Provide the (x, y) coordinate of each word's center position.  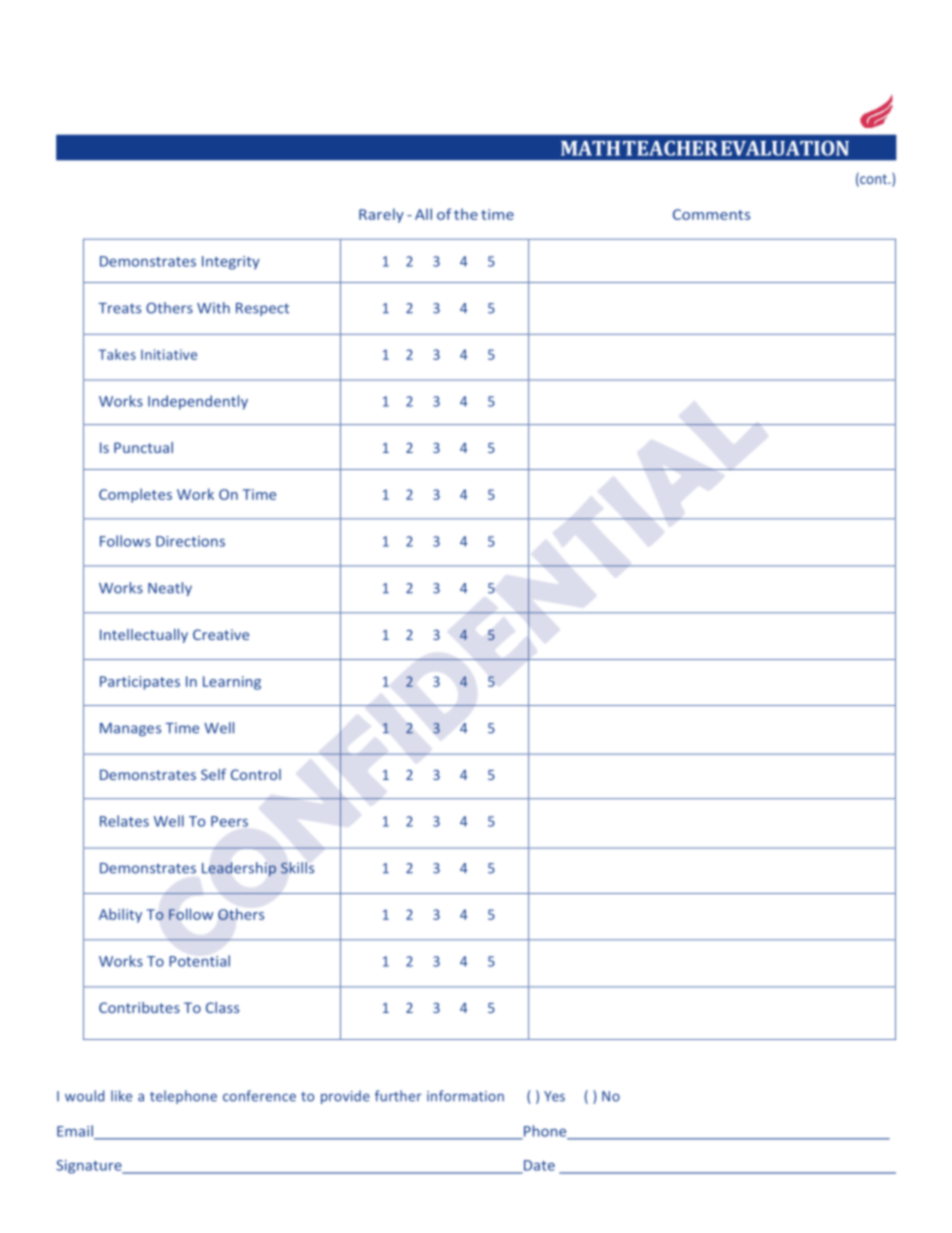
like (121, 1096)
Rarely (381, 215)
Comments (711, 214)
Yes (554, 1096)
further (398, 1096)
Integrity (231, 263)
